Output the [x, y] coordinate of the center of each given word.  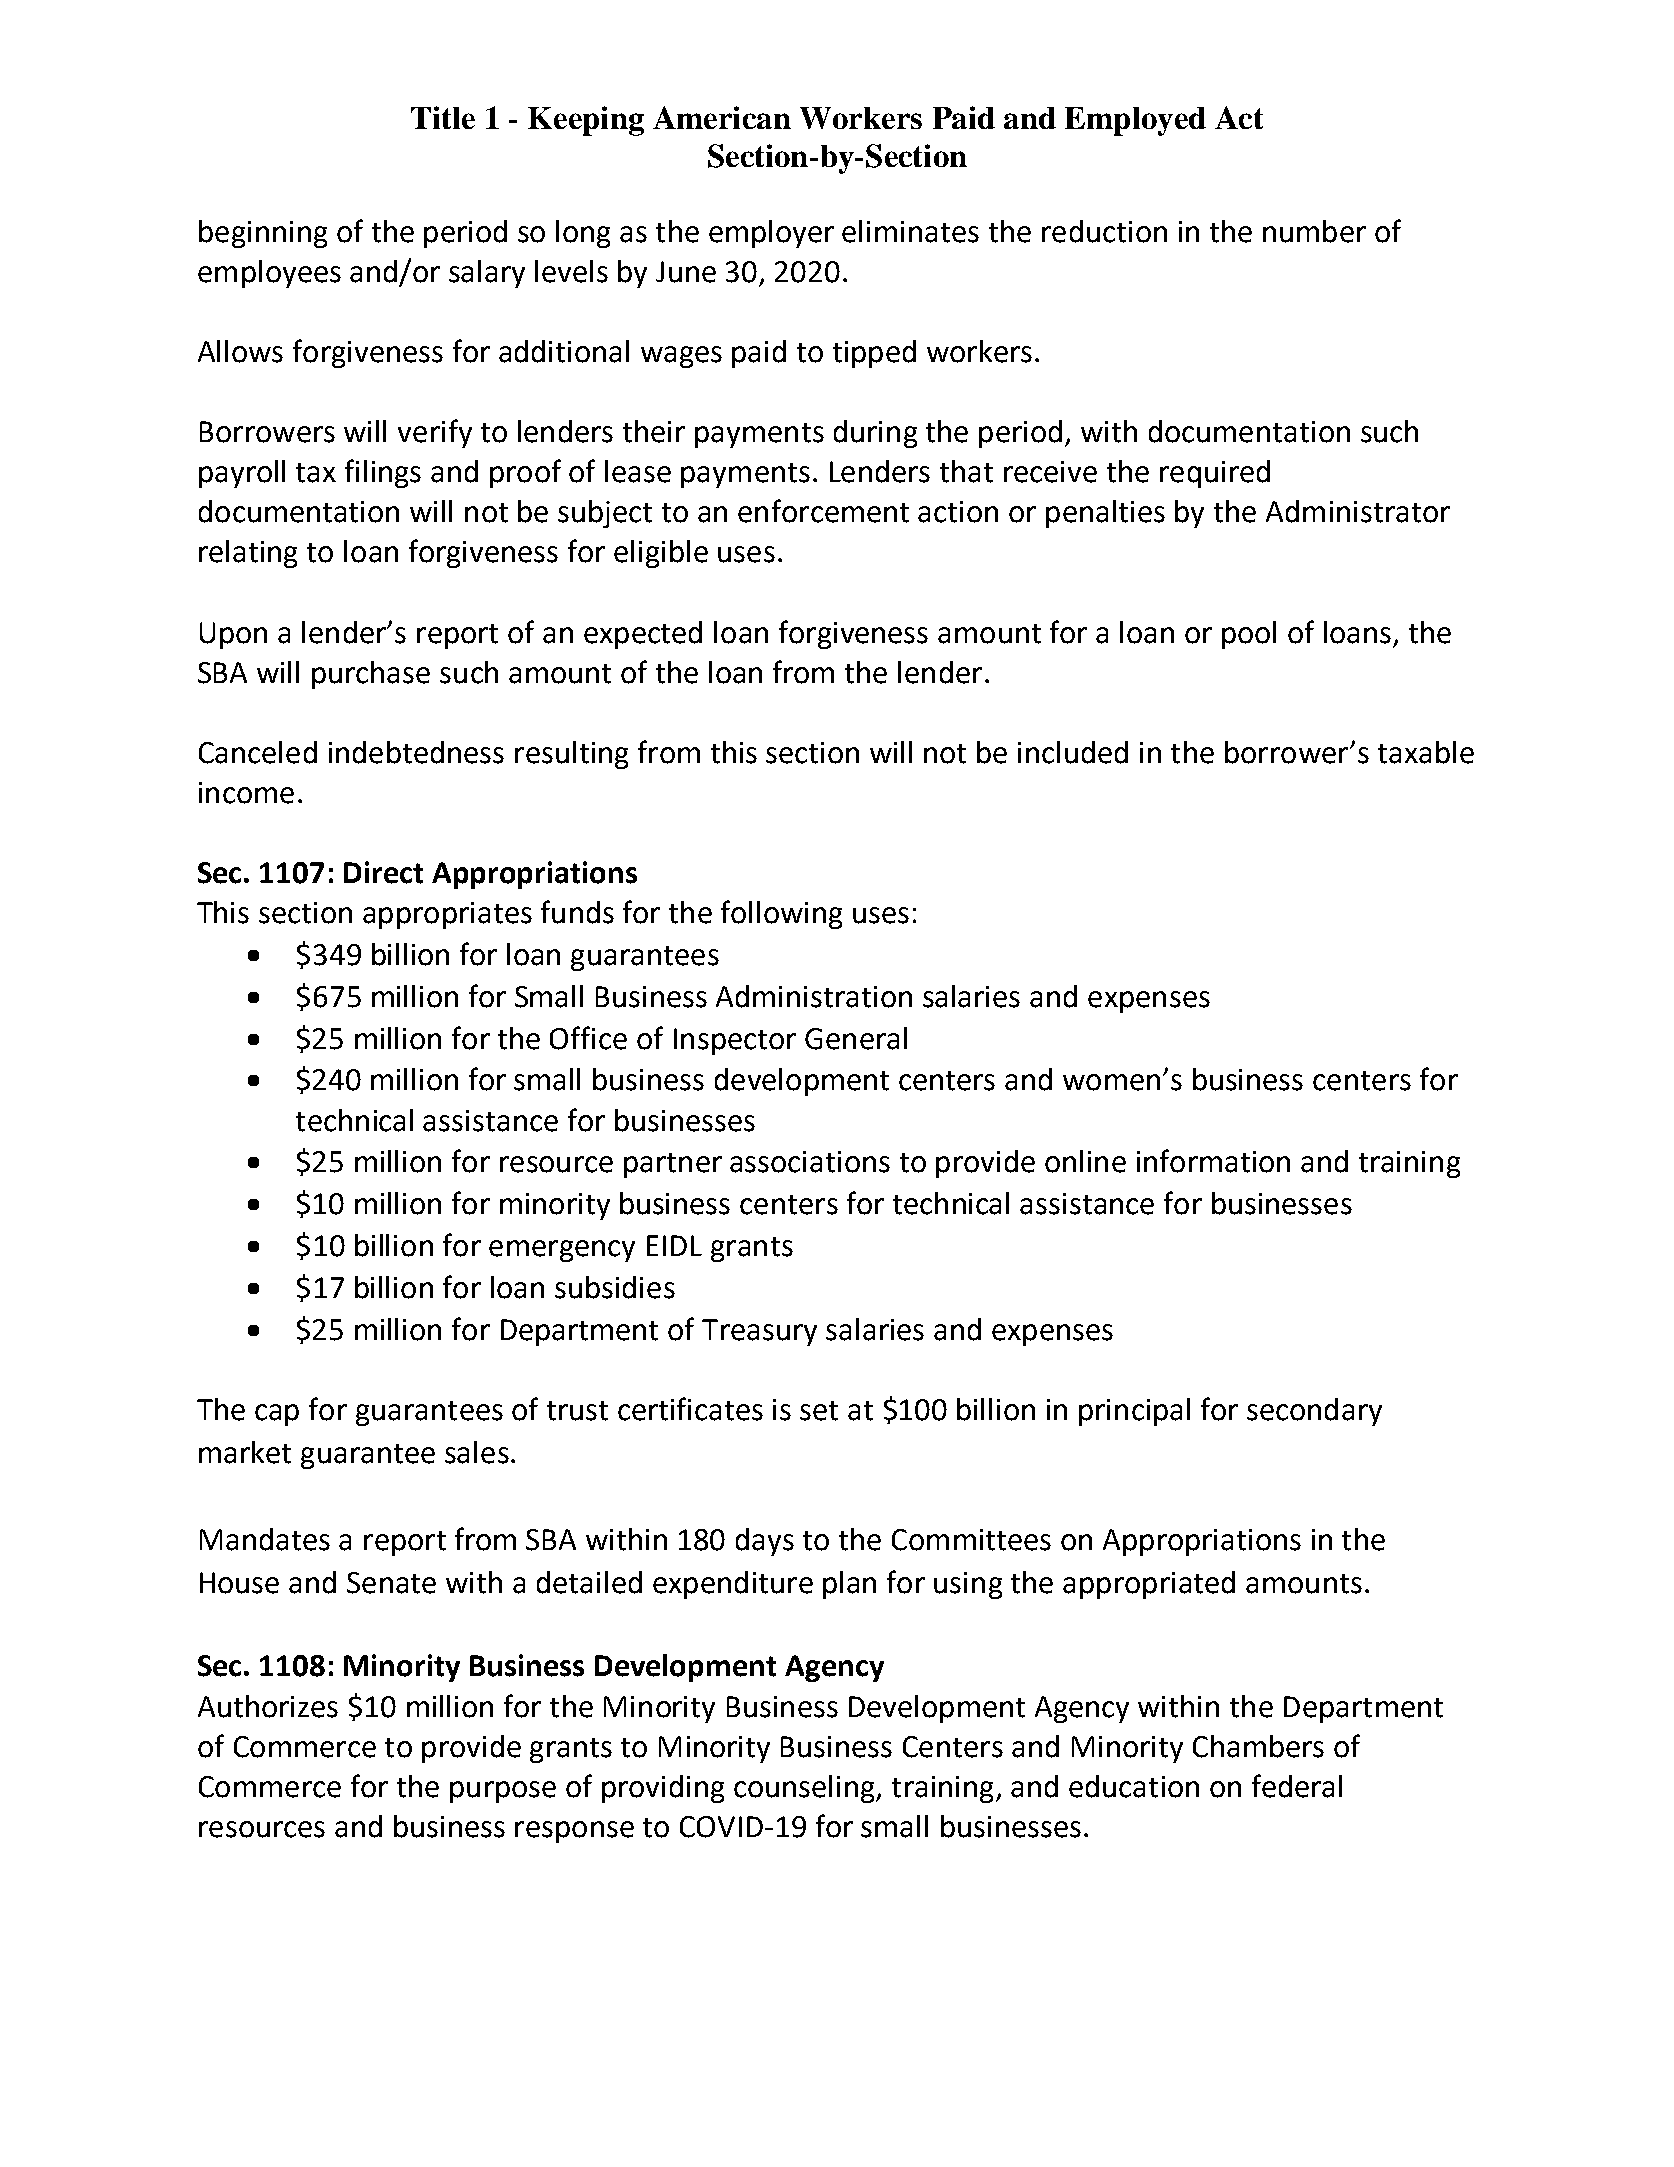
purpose [503, 1792]
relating [248, 554]
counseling [805, 1789]
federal [1297, 1786]
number [1314, 231]
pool [1249, 635]
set [819, 1411]
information [1213, 1161]
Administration [814, 996]
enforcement [823, 511]
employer [771, 234]
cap [277, 1415]
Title [443, 117]
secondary [1314, 1412]
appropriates [447, 915]
